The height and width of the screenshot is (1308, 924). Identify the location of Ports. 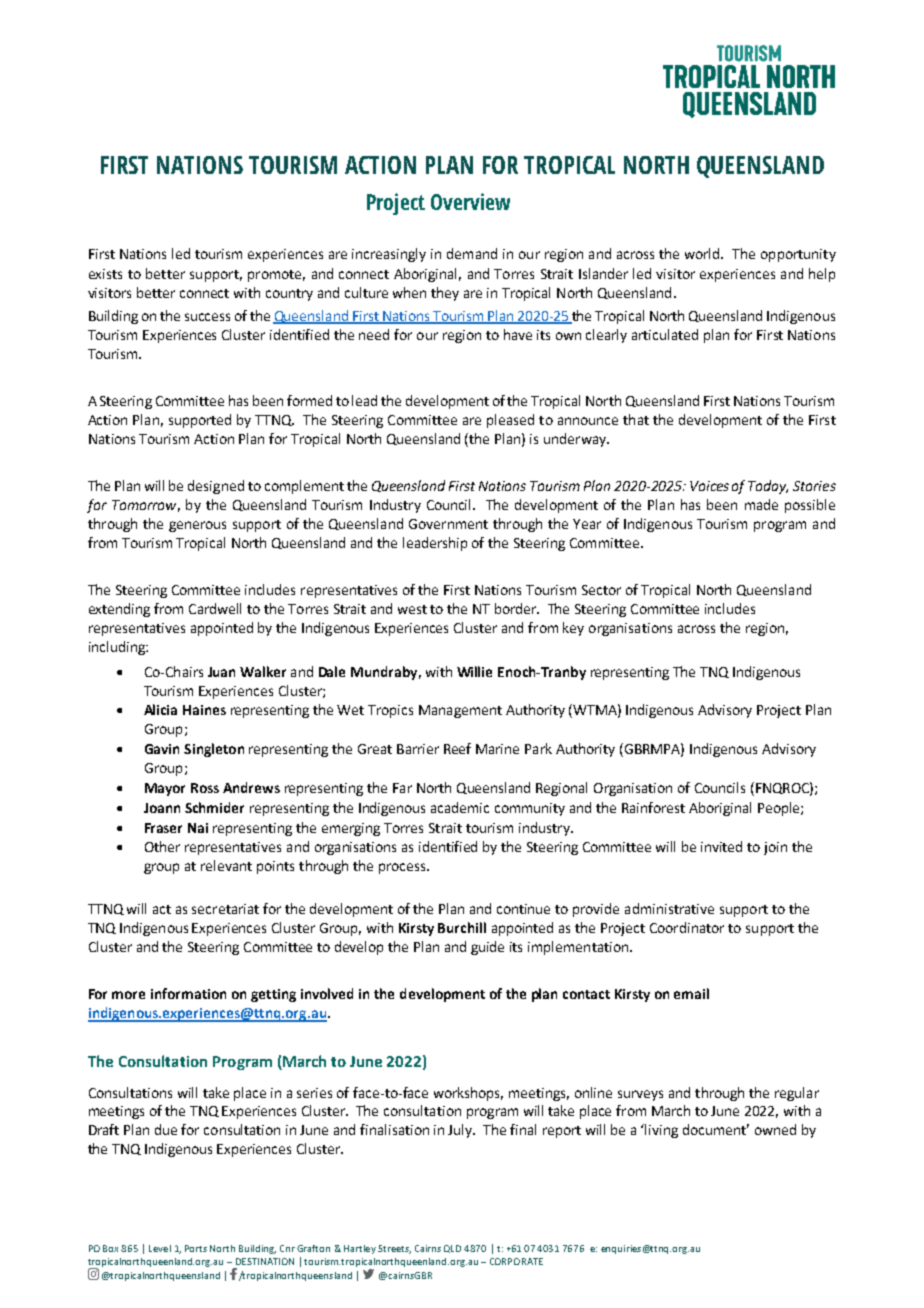
(196, 1248).
